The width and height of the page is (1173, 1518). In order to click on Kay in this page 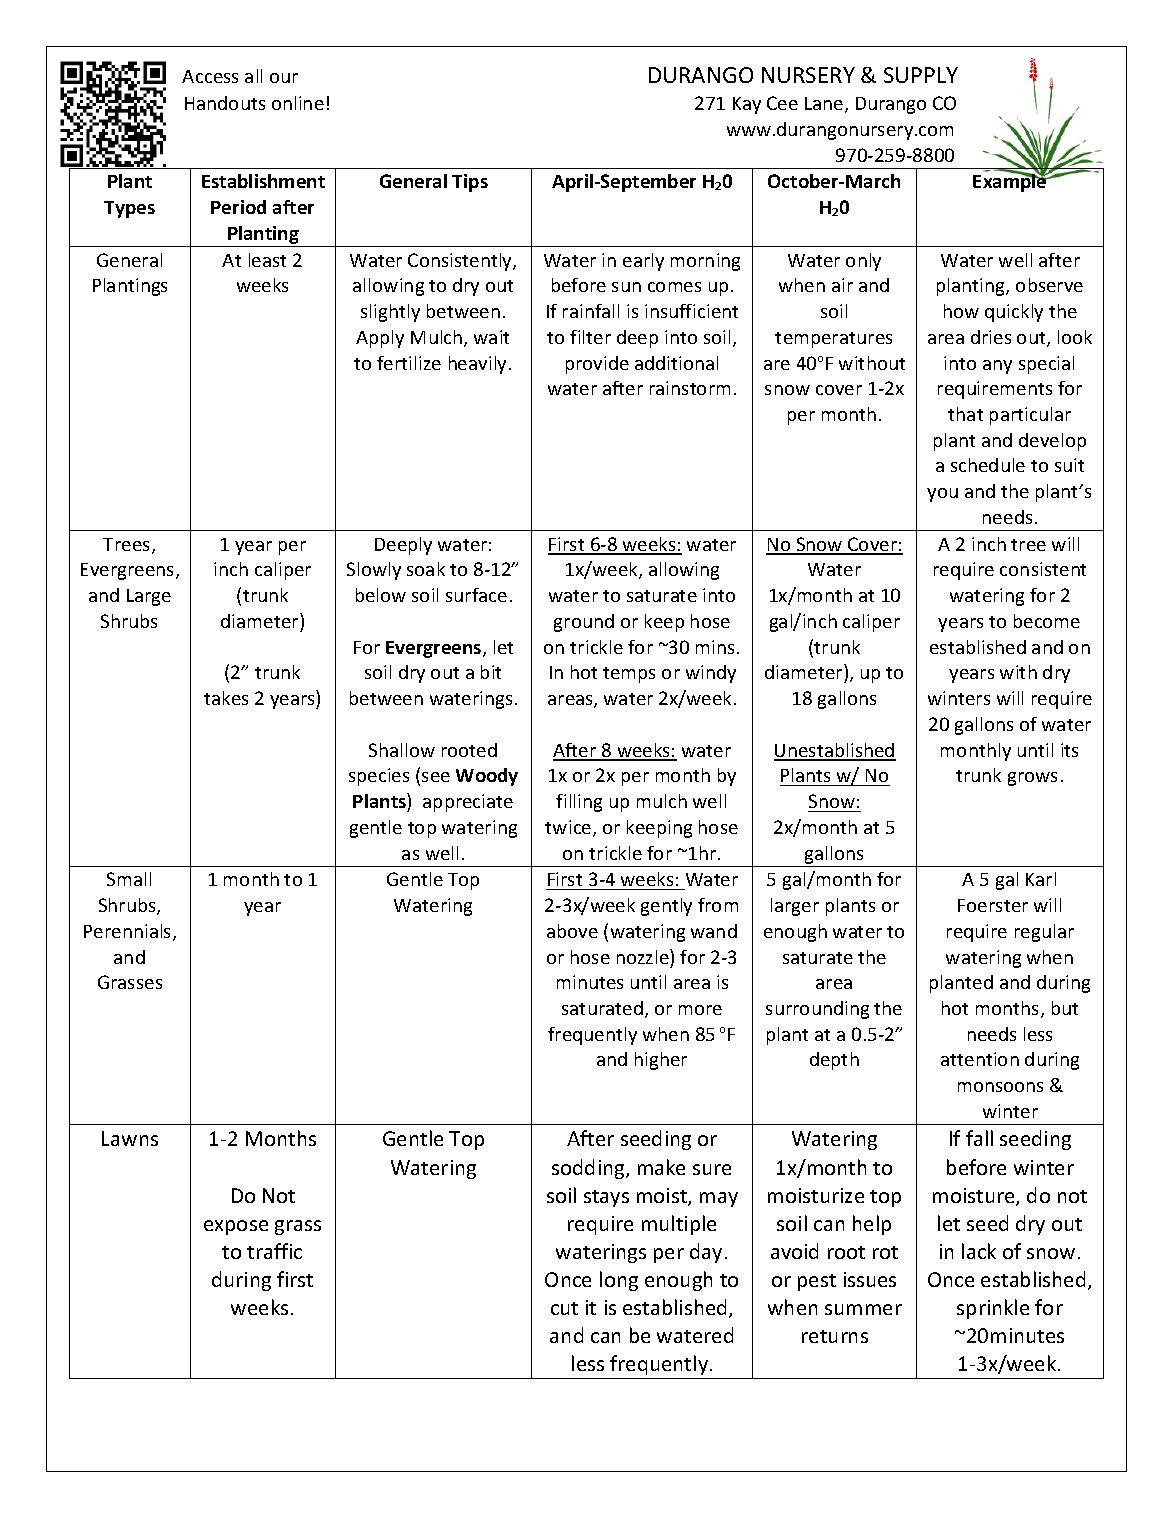, I will do `click(747, 105)`.
